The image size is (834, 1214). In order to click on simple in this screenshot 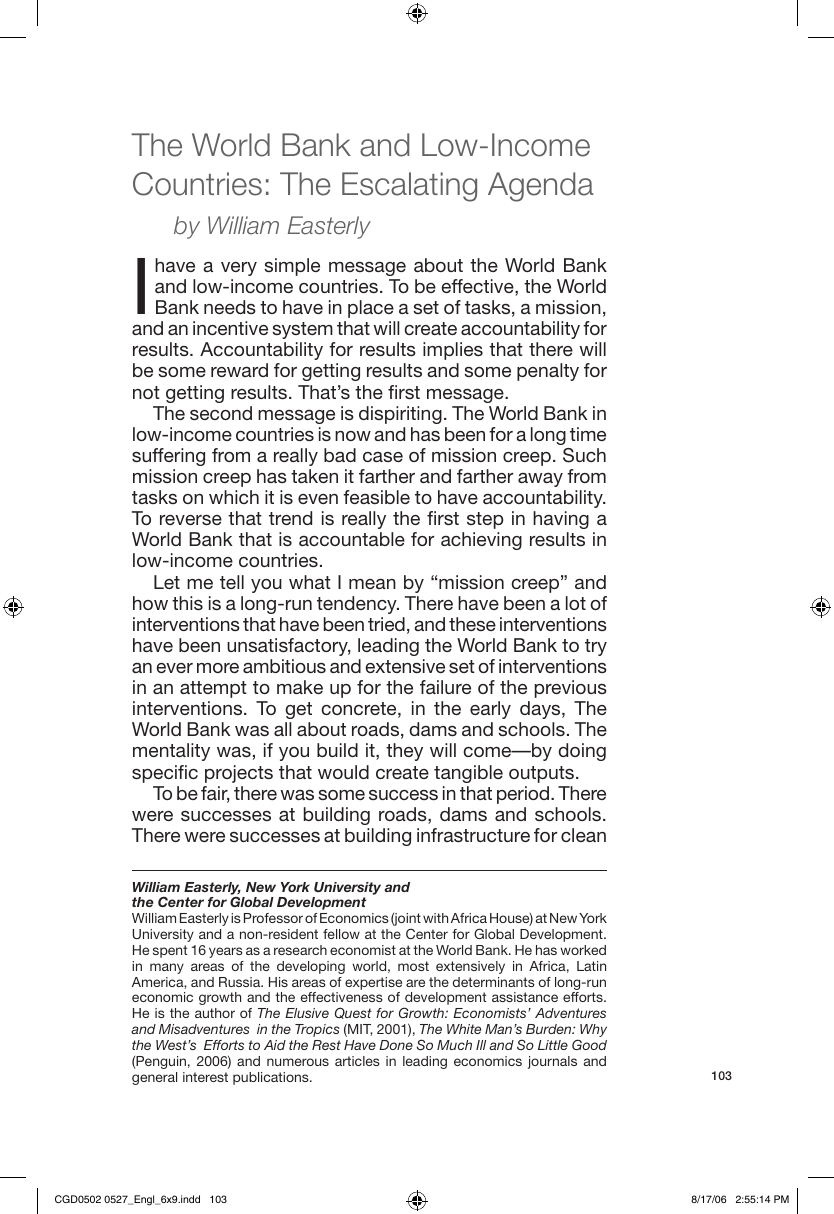, I will do `click(292, 267)`.
